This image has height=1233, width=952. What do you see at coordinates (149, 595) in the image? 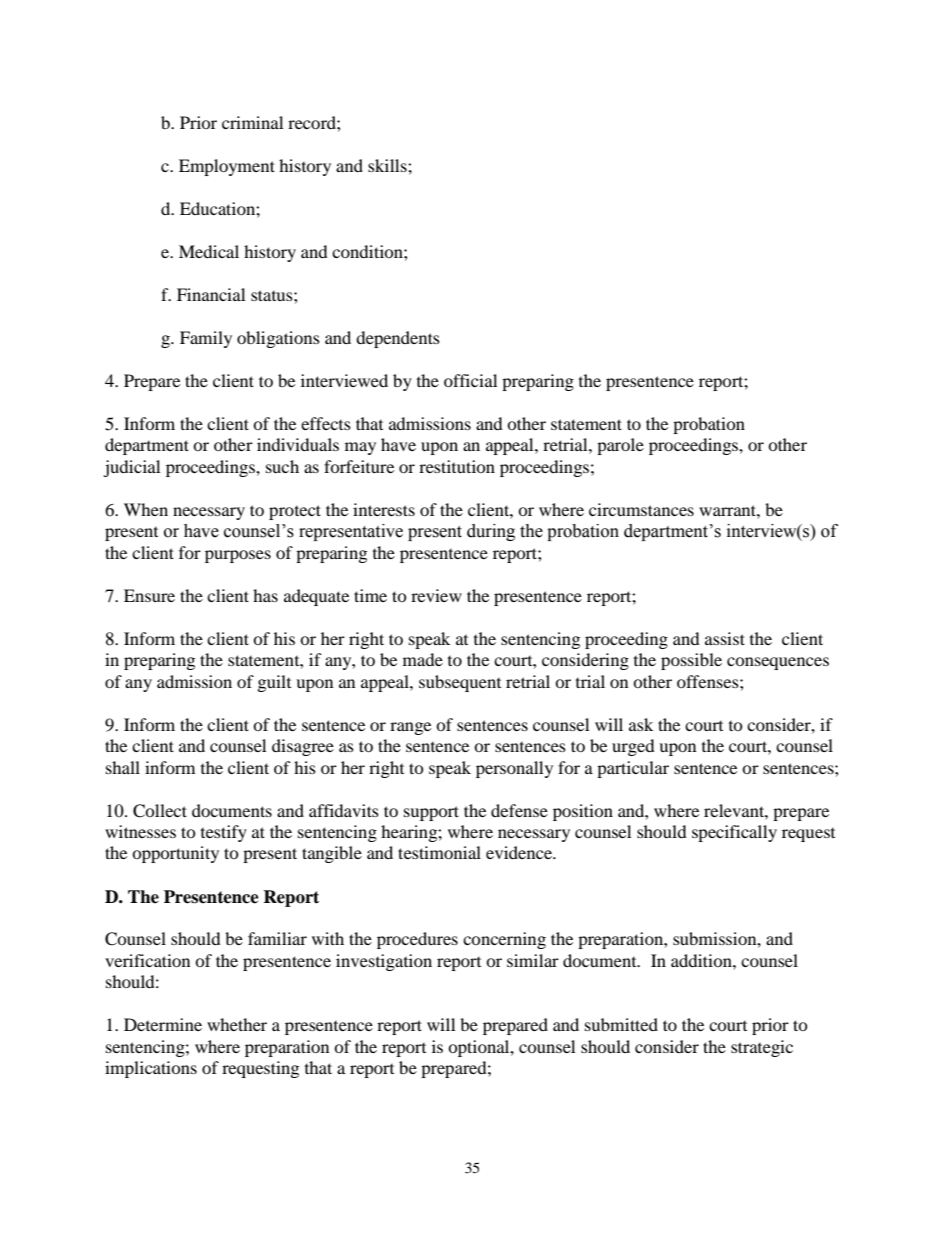
I see `Ensure` at bounding box center [149, 595].
